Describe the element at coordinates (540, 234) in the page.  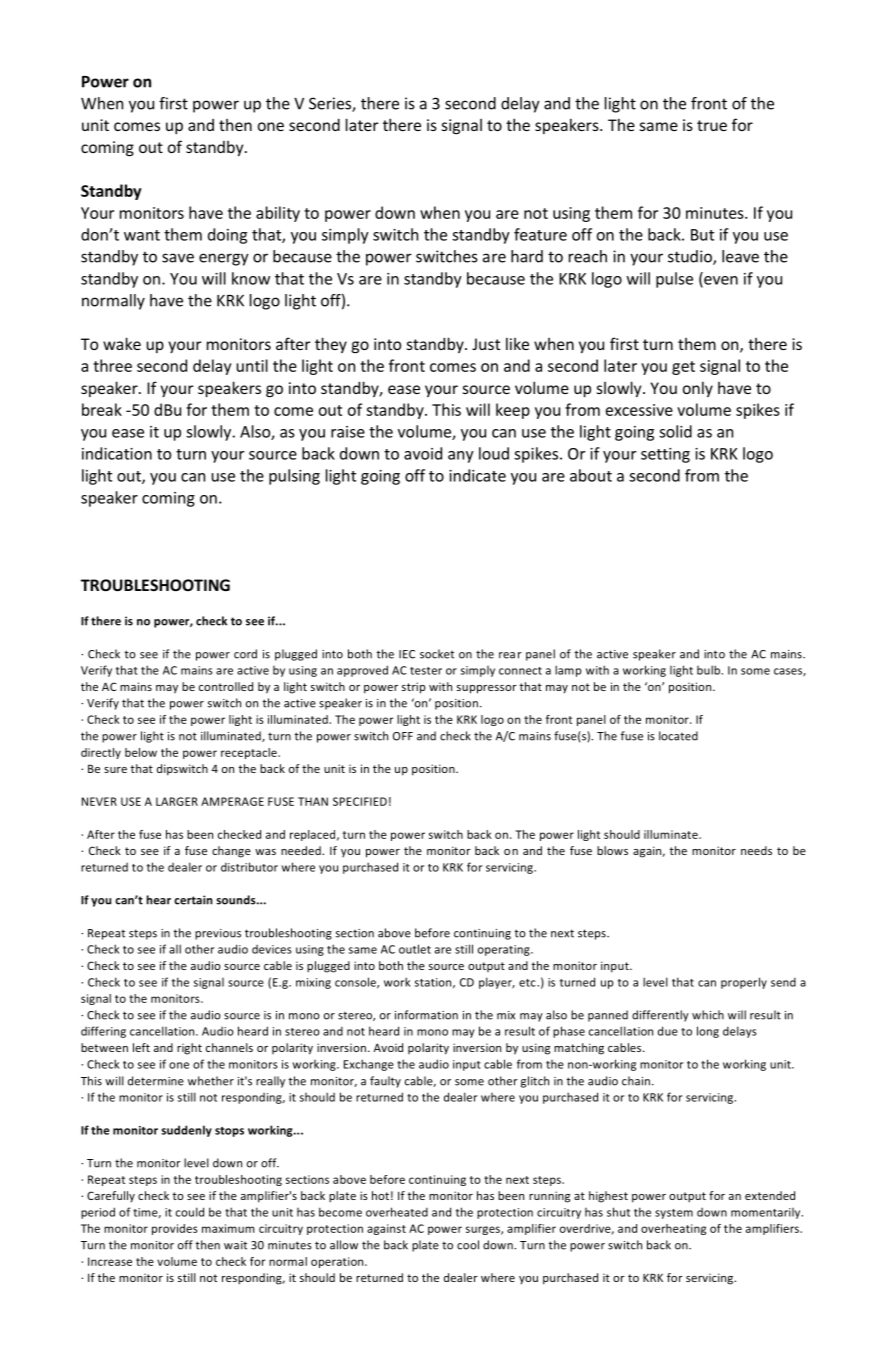
I see `feature` at that location.
